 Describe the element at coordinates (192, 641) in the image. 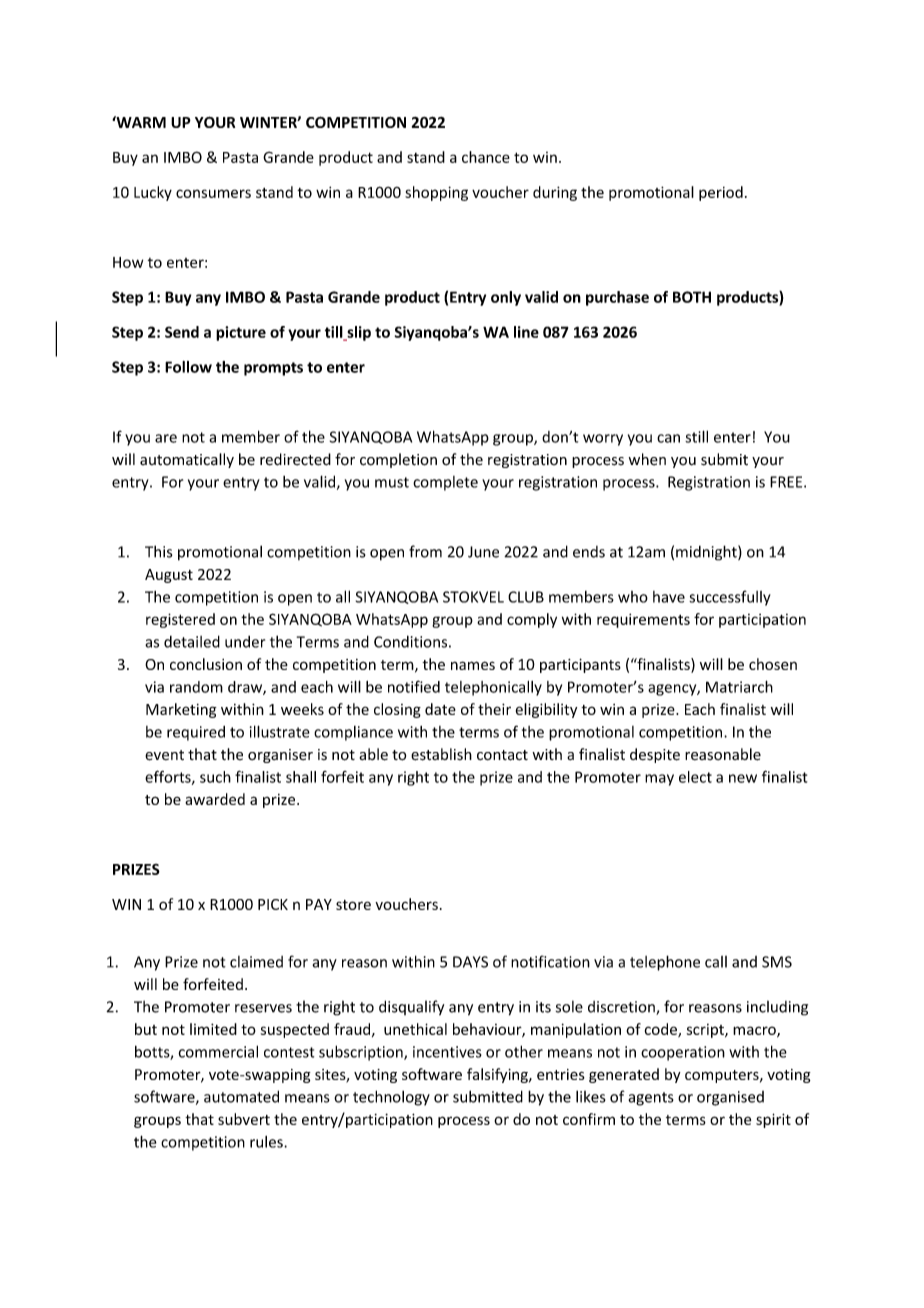

I see `detailed` at that location.
